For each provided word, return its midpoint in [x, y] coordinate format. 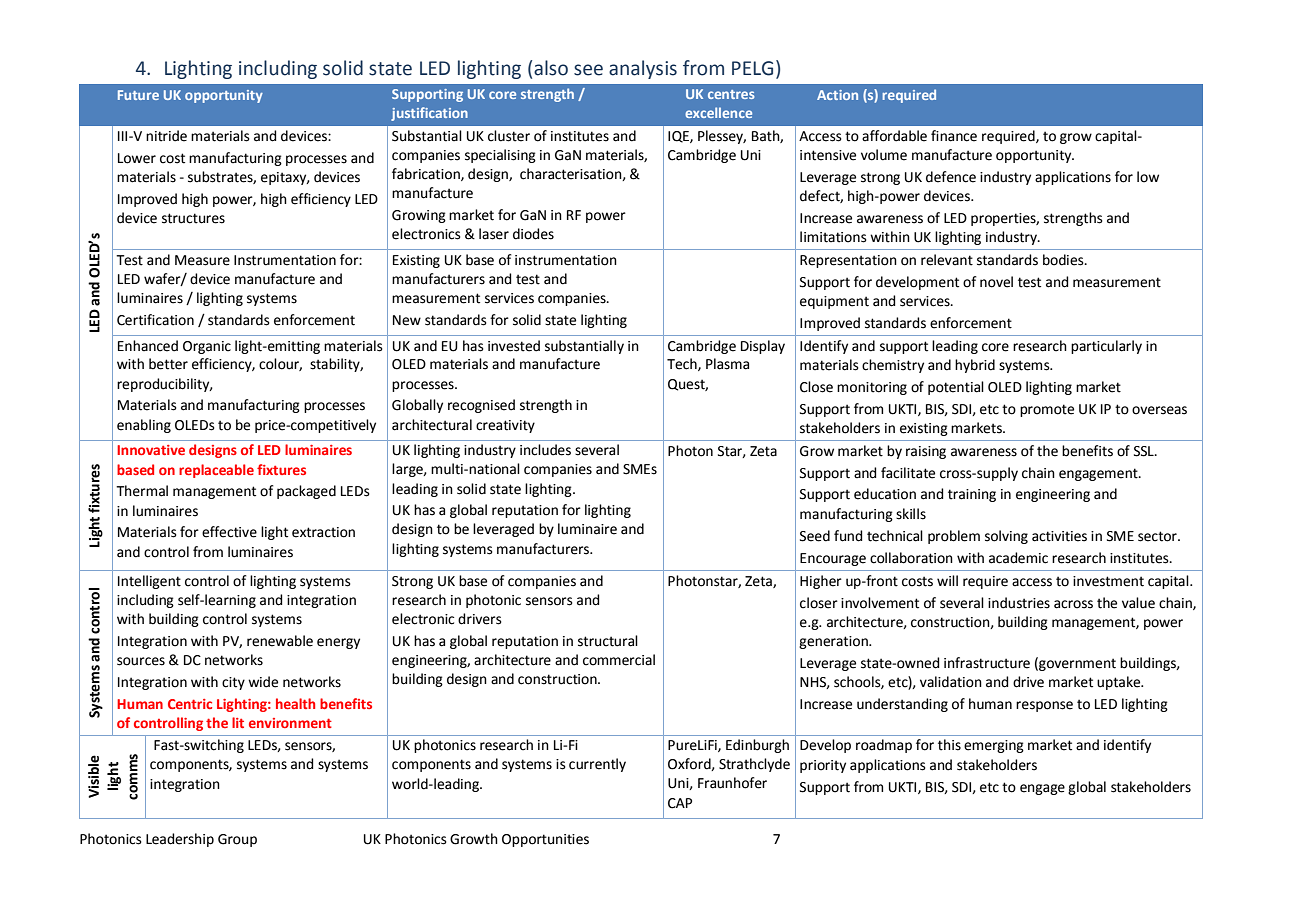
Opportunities [545, 840]
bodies [1064, 260]
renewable [280, 641]
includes [545, 450]
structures [193, 218]
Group [237, 840]
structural [608, 641]
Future [138, 95]
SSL [1145, 451]
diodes [533, 234]
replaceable [216, 471]
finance [954, 136]
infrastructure [987, 663]
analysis [643, 69]
